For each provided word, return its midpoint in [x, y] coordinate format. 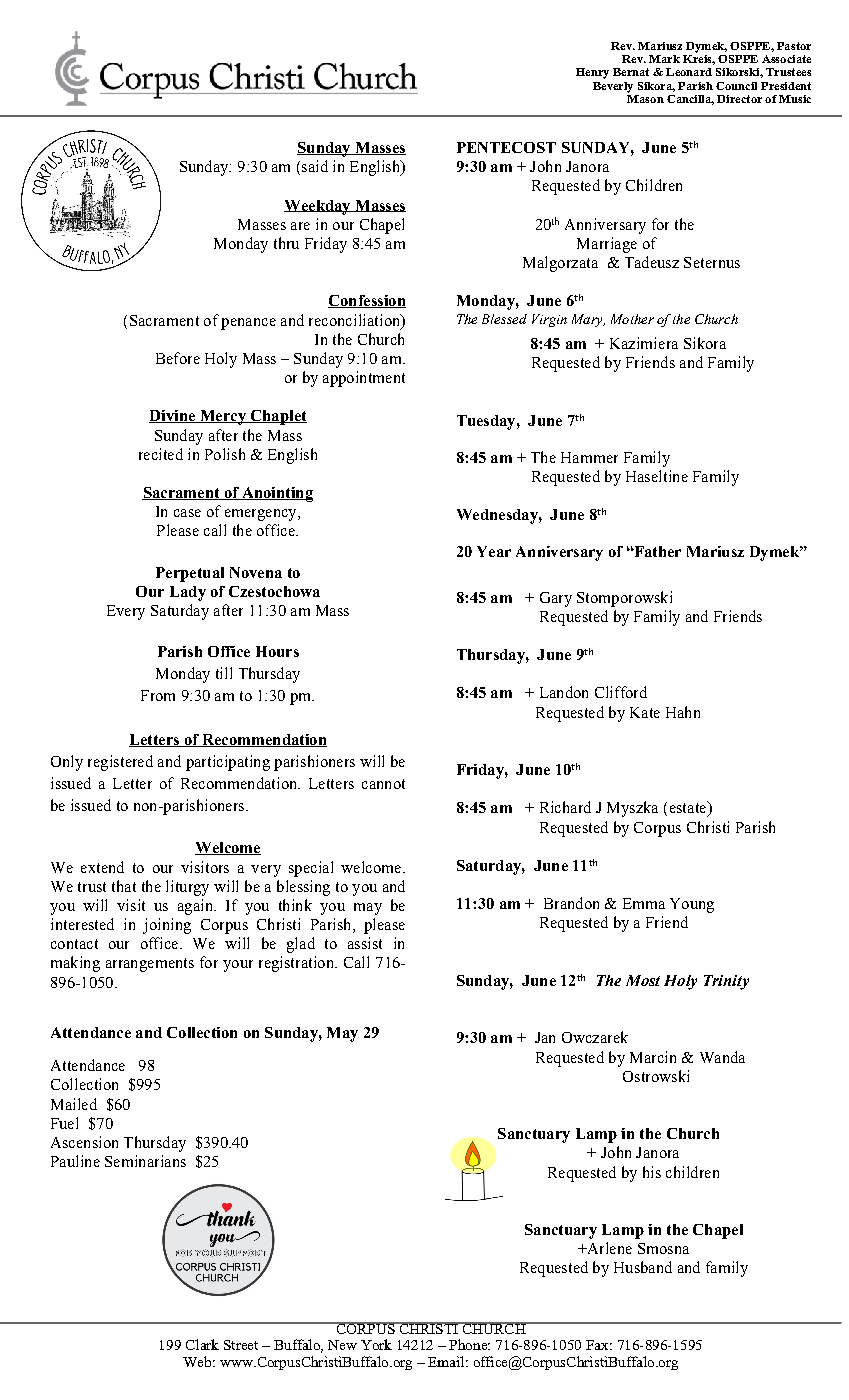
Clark [202, 1344]
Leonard [689, 72]
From [158, 695]
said [315, 166]
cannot [383, 784]
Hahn [683, 712]
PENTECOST [506, 147]
